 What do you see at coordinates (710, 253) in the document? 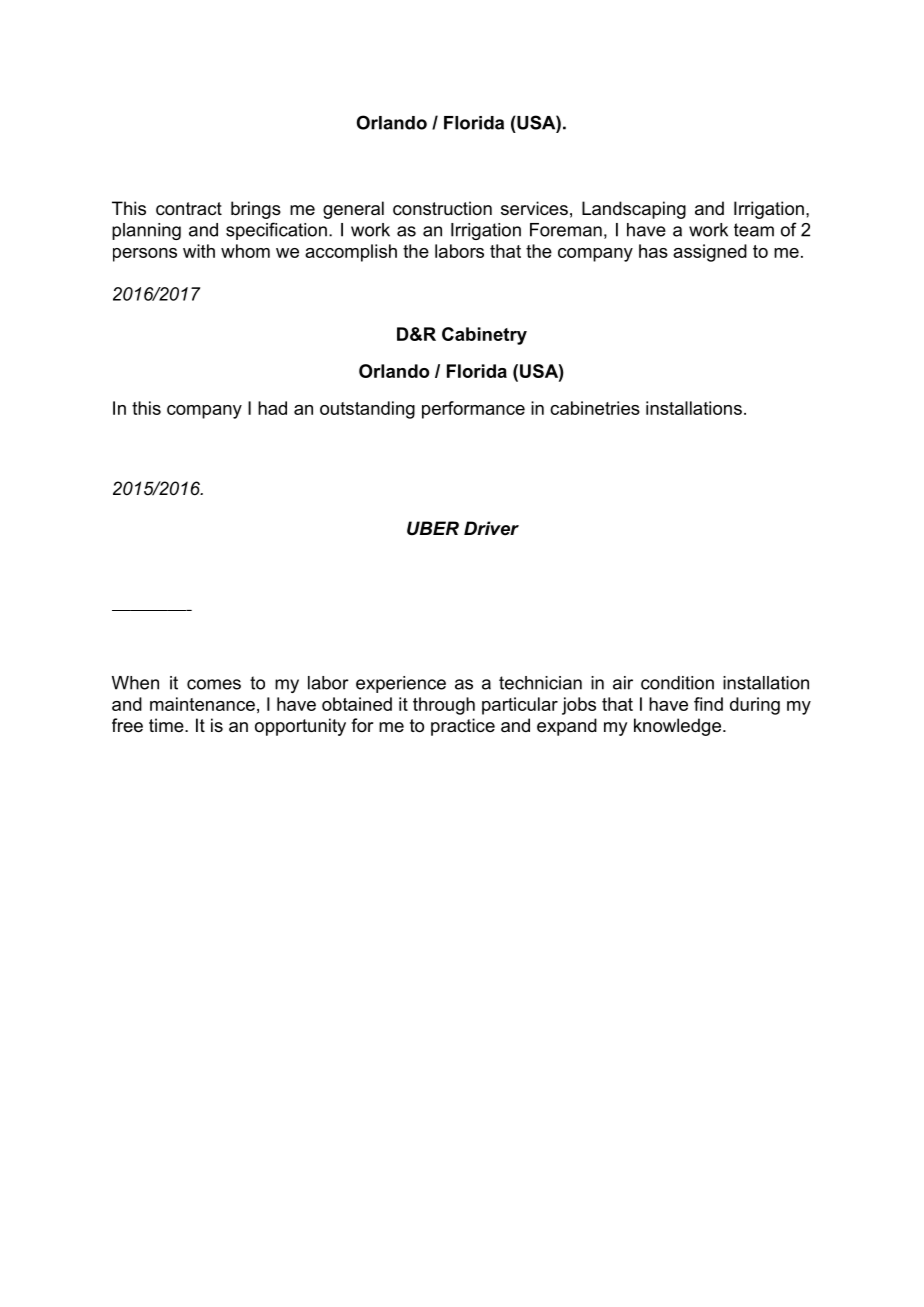
I see `assigned` at bounding box center [710, 253].
